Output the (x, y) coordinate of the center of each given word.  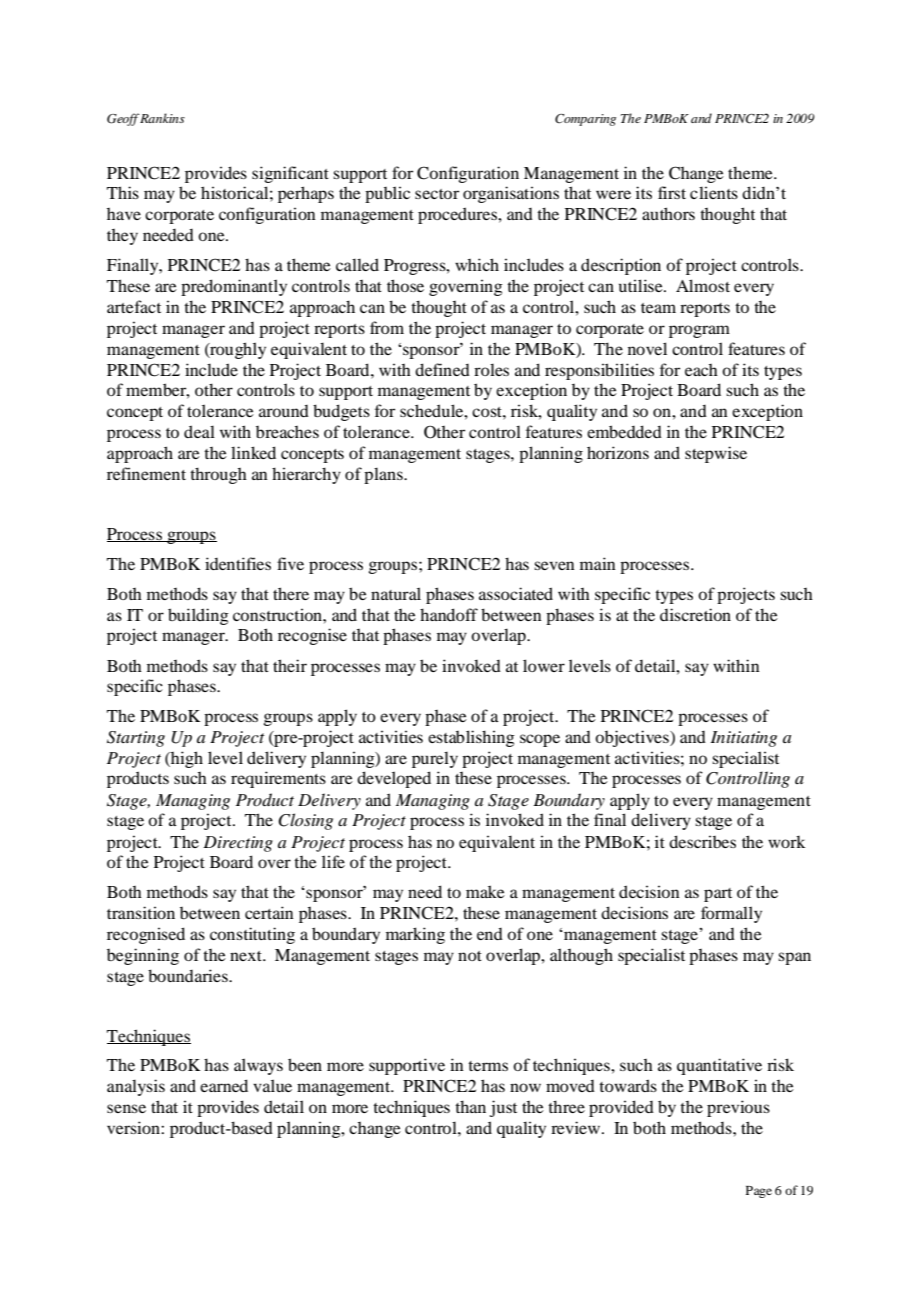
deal (199, 431)
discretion (695, 614)
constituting (252, 935)
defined (442, 369)
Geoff (123, 119)
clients (714, 192)
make (485, 891)
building (198, 616)
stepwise (716, 454)
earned (224, 1085)
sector (437, 194)
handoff (449, 614)
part (718, 895)
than (470, 1106)
